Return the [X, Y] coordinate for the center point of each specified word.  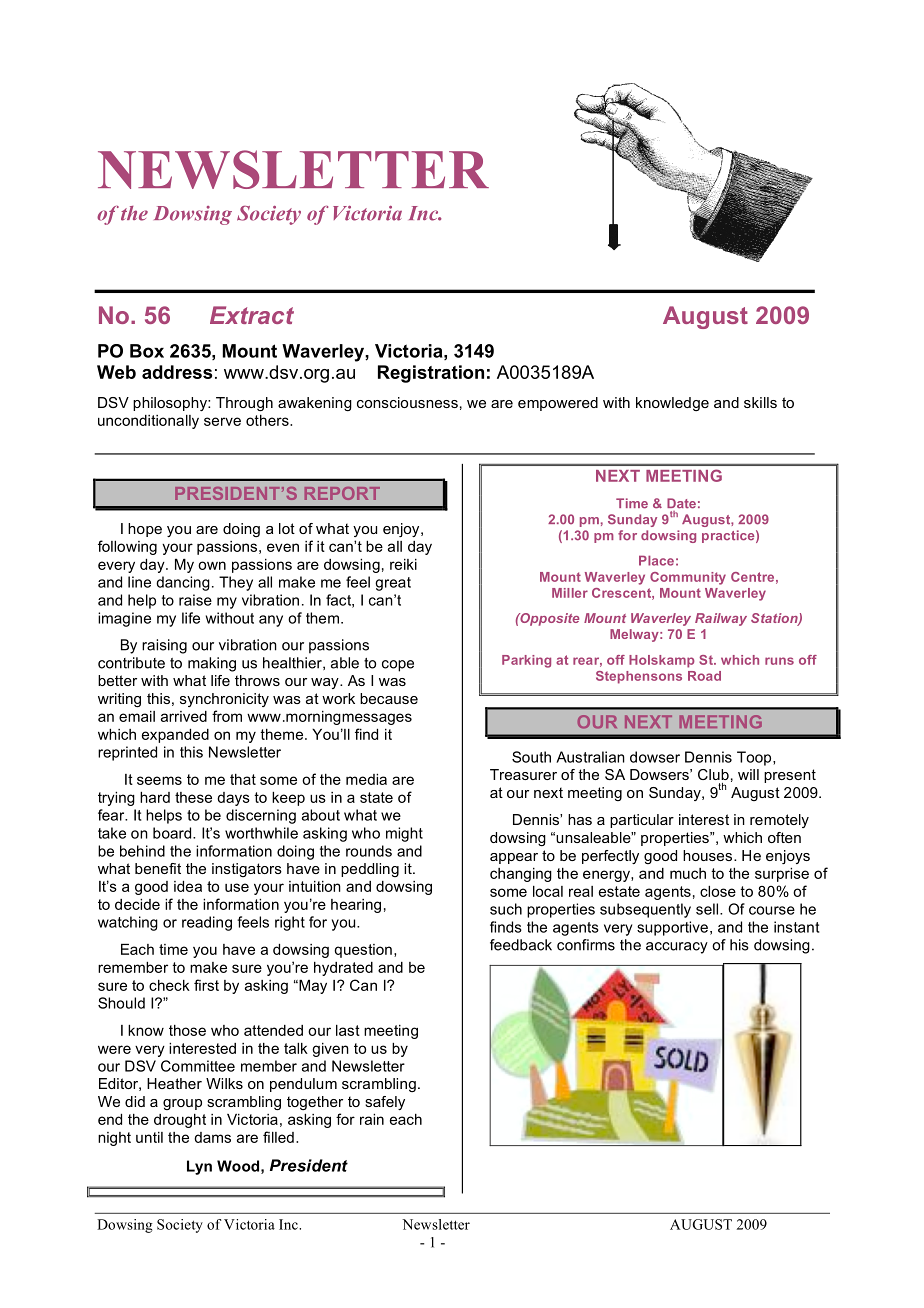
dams [212, 1137]
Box [147, 351]
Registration [431, 374]
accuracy [677, 948]
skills [760, 402]
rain [372, 1119]
